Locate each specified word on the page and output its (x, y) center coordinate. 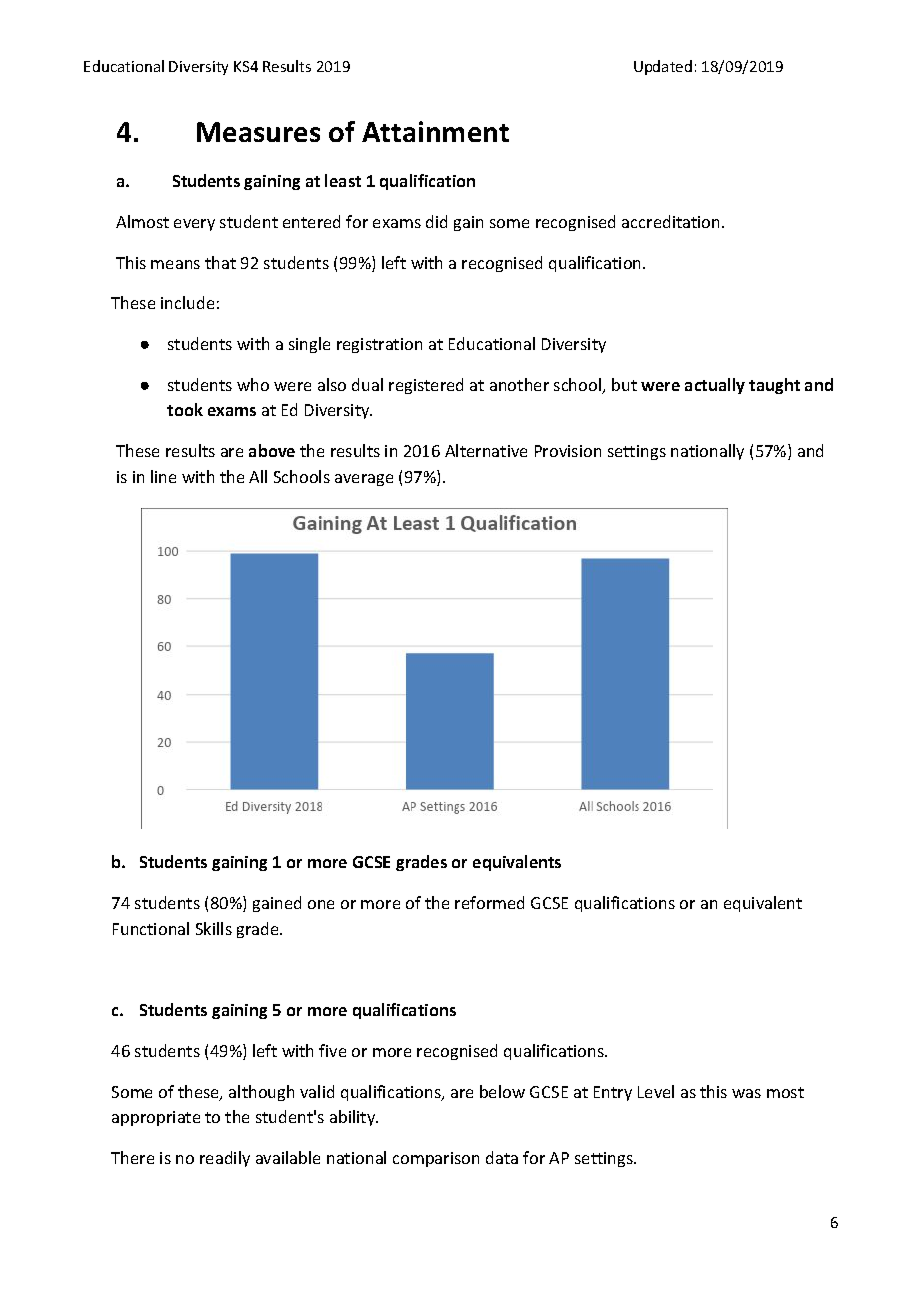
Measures (258, 132)
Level (656, 1091)
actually (715, 386)
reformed (489, 902)
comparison (436, 1159)
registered (426, 386)
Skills (214, 928)
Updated (663, 67)
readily (225, 1159)
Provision (568, 451)
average (364, 480)
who (253, 384)
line (163, 476)
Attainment (435, 131)
